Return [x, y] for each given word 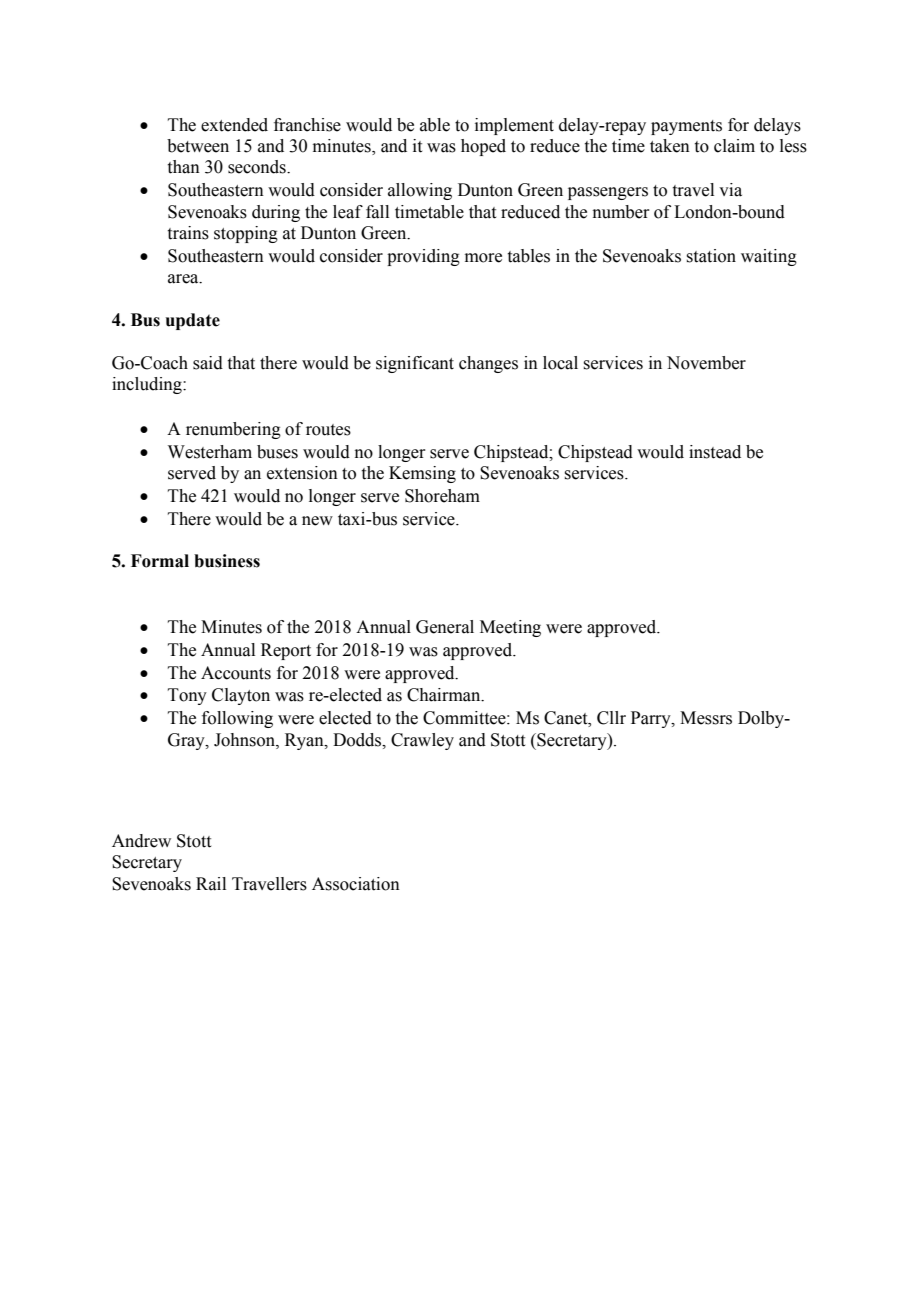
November [706, 363]
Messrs [706, 718]
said [208, 363]
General [445, 627]
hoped [483, 147]
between [198, 146]
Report [286, 651]
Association [356, 884]
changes [488, 364]
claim [734, 146]
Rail [211, 884]
